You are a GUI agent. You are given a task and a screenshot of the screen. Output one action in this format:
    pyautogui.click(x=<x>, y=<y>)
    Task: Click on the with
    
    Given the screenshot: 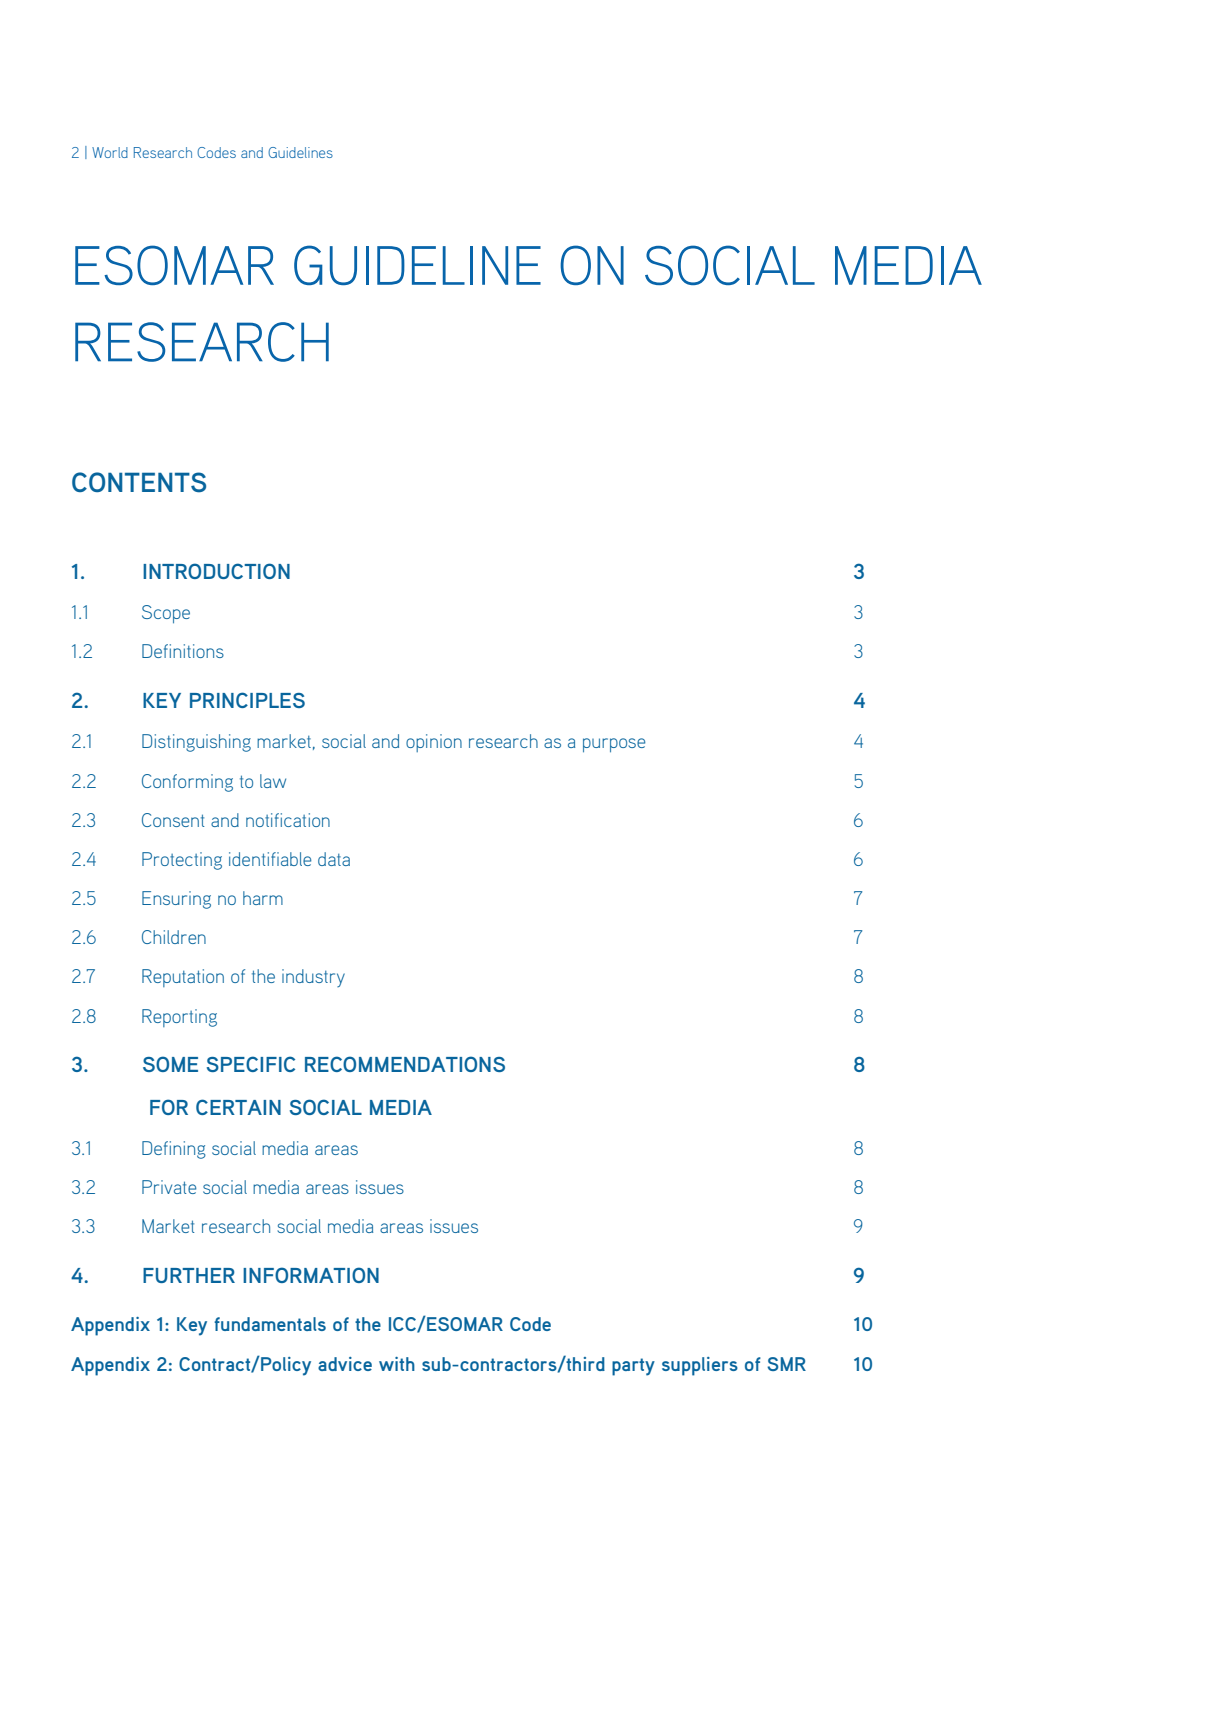 What is the action you would take?
    pyautogui.click(x=397, y=1364)
